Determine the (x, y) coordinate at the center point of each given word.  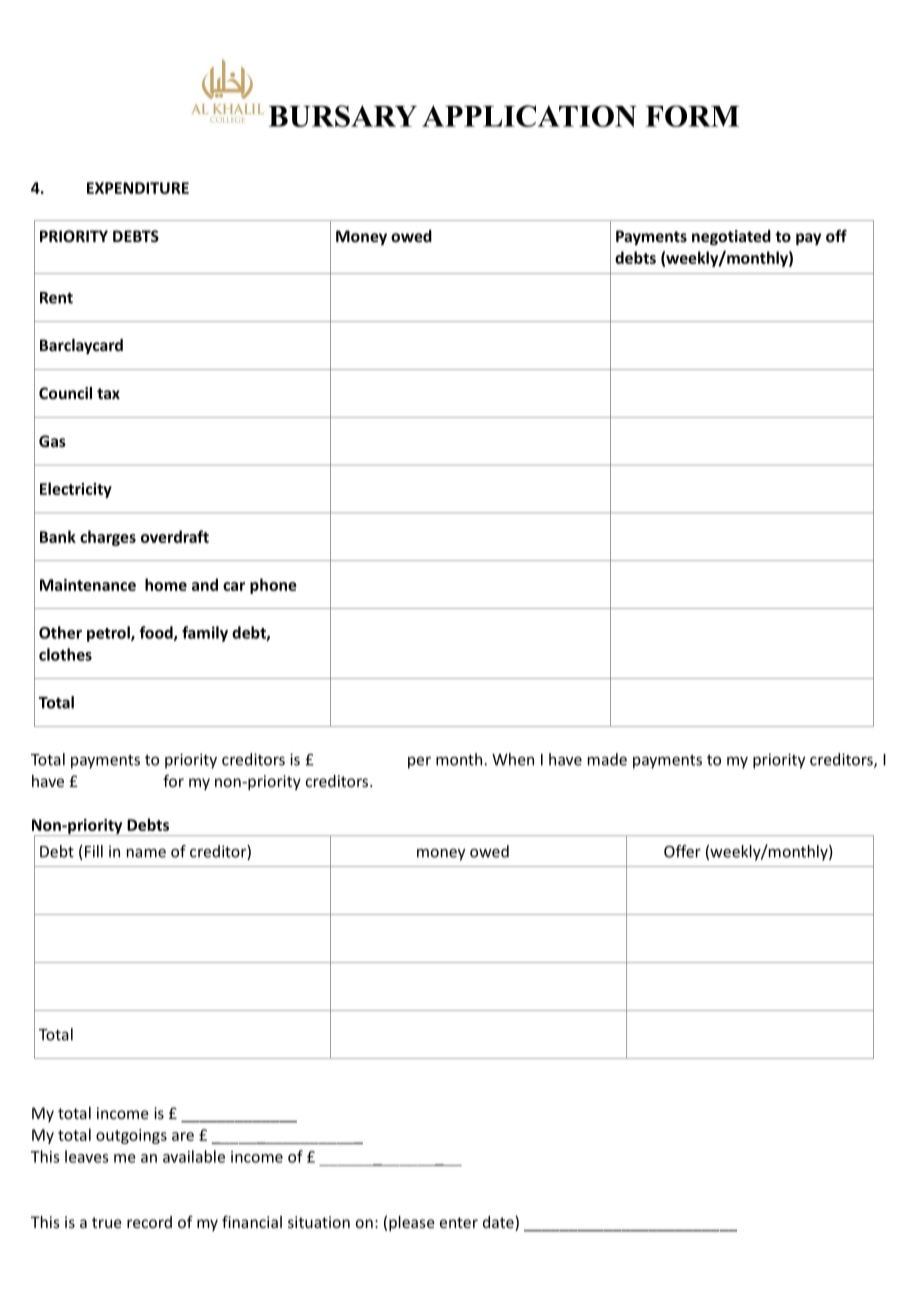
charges (108, 538)
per (419, 762)
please (412, 1223)
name (146, 853)
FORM (692, 116)
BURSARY (343, 116)
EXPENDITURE (138, 188)
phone (273, 586)
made (607, 759)
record (149, 1222)
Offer (682, 851)
